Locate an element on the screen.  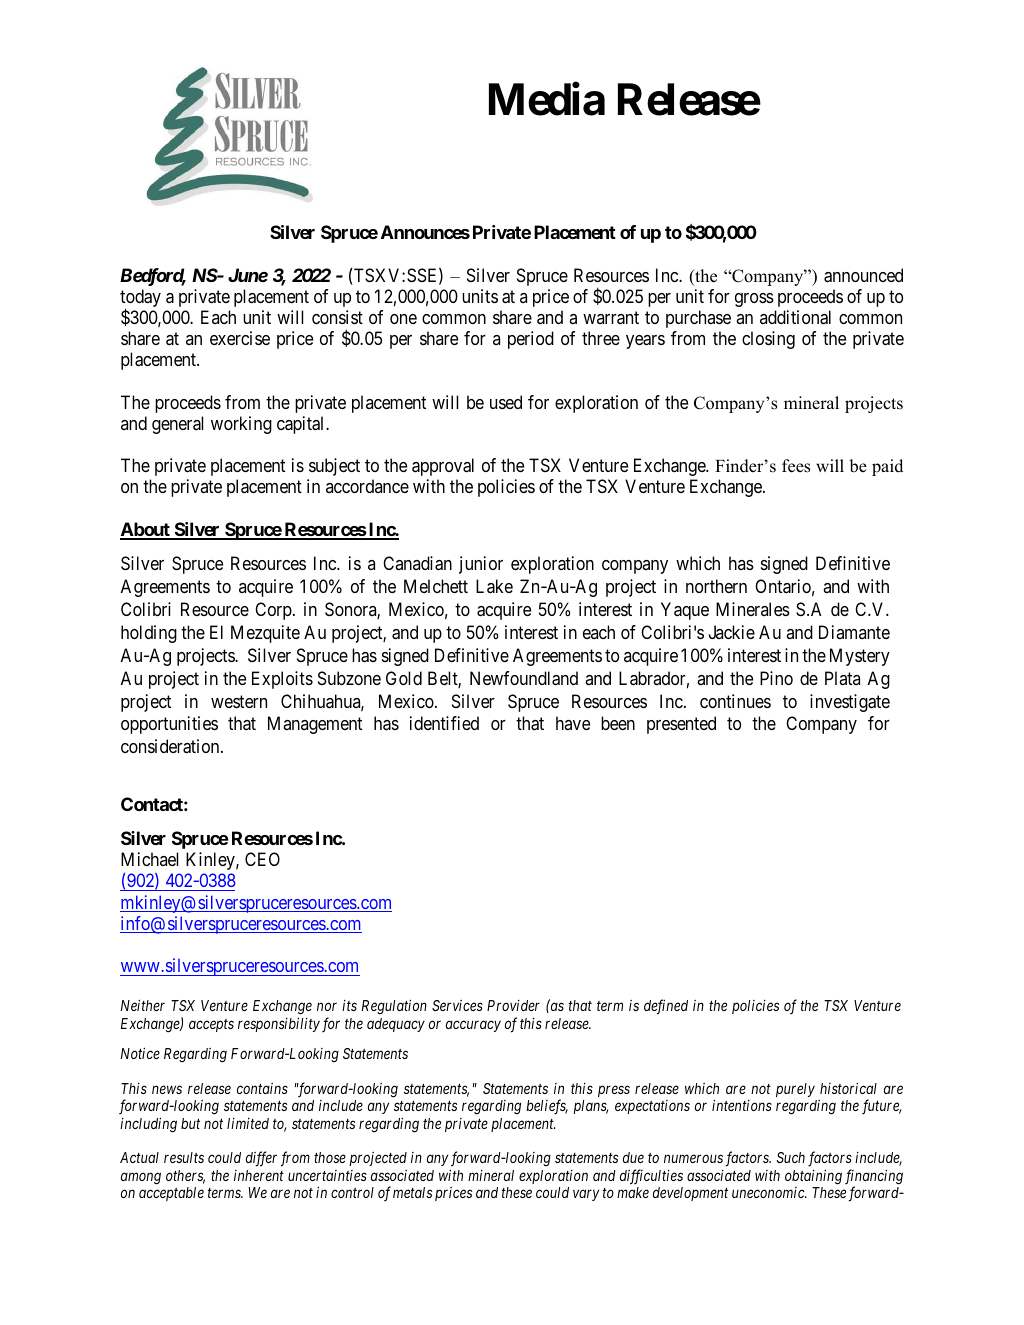
fees is located at coordinates (796, 466).
